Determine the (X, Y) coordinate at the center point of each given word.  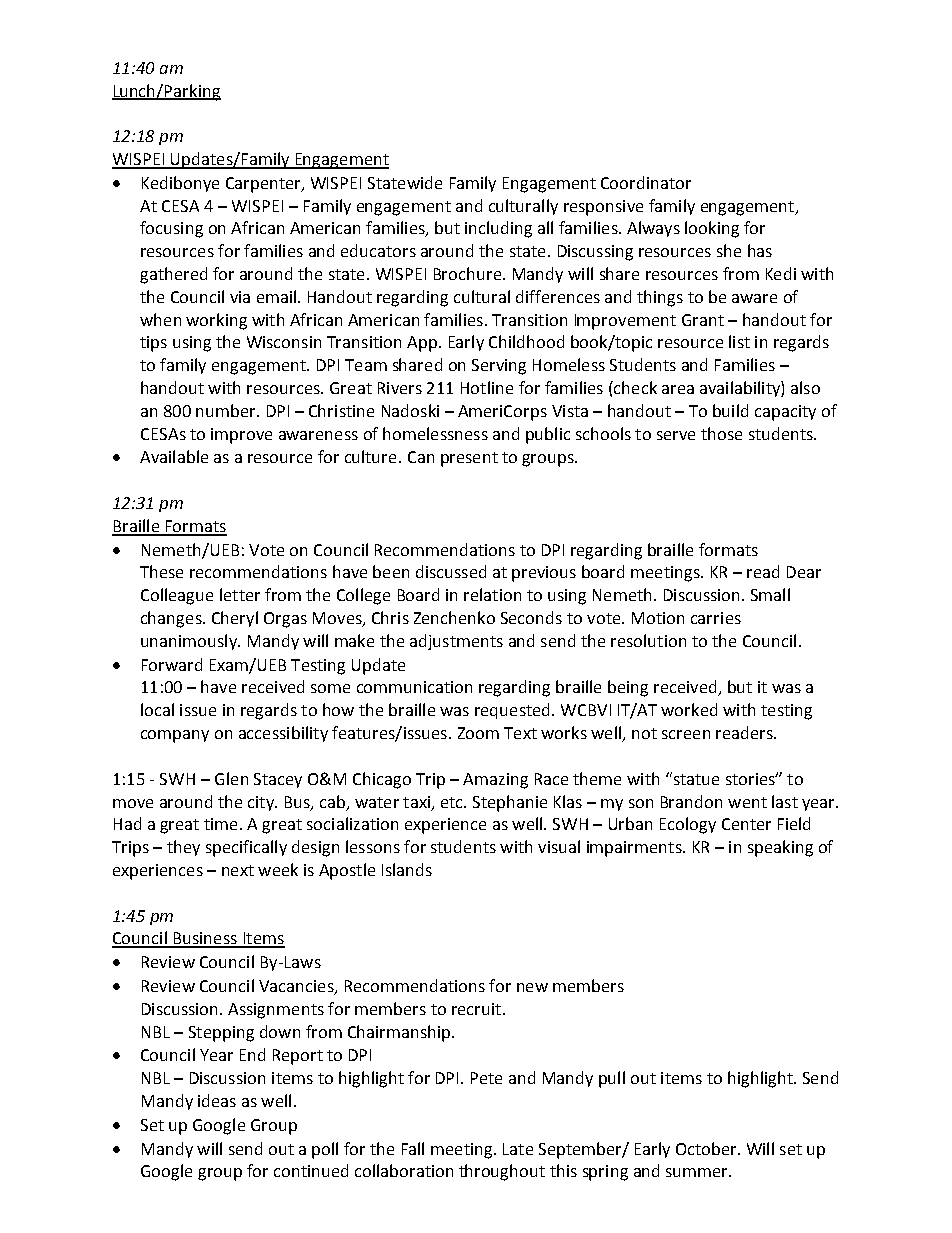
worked (689, 709)
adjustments (456, 642)
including (498, 229)
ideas (217, 1100)
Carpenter (264, 185)
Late (518, 1149)
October (707, 1148)
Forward (172, 664)
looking (712, 229)
